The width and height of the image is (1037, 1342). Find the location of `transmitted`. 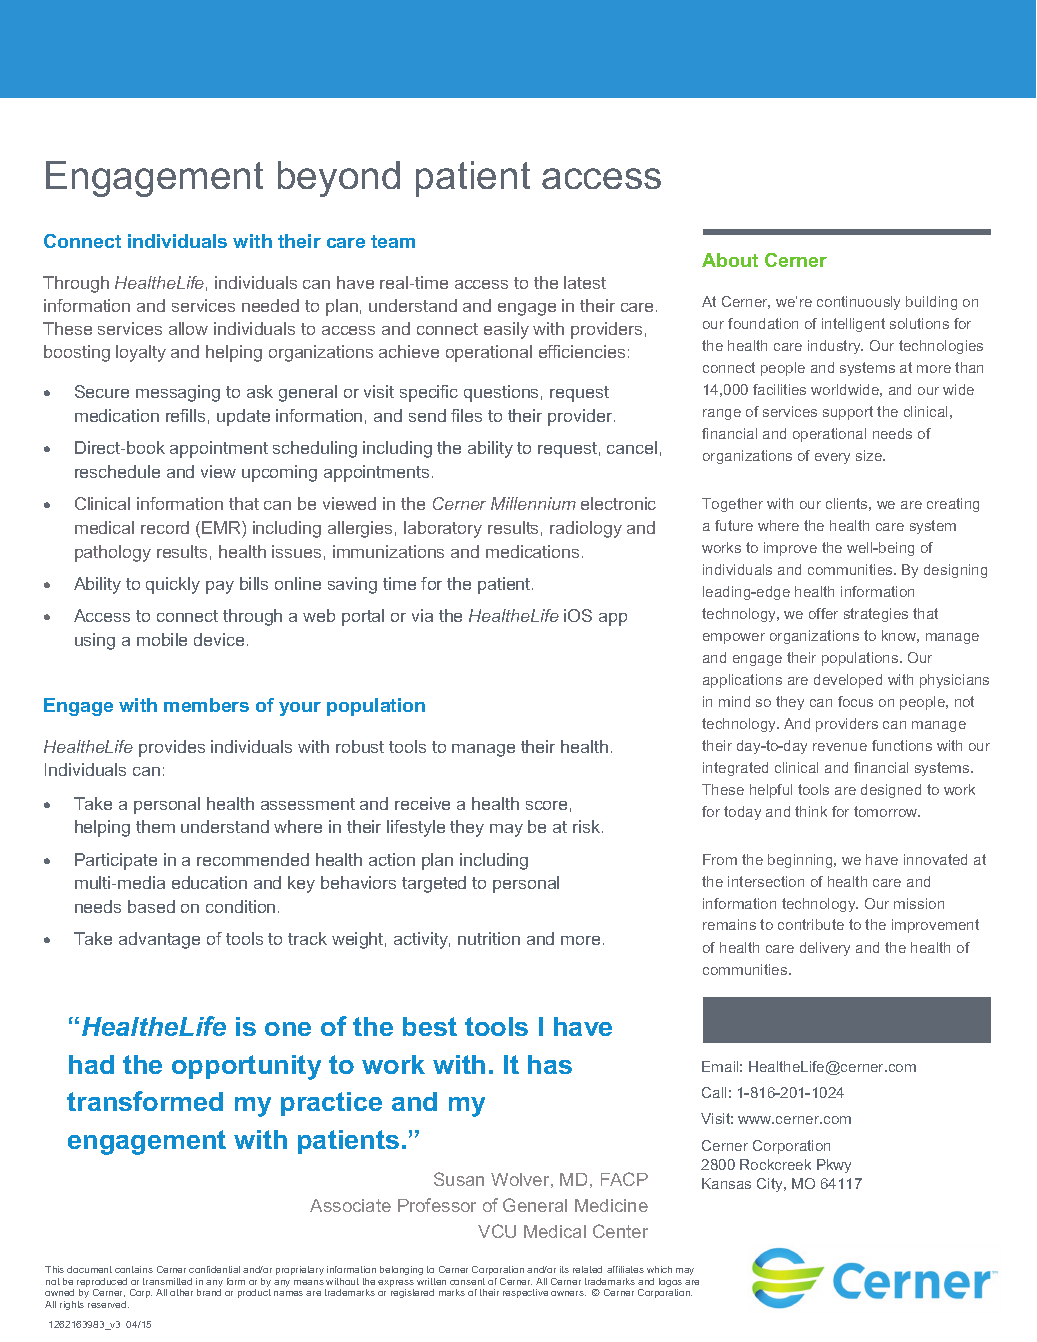

transmitted is located at coordinates (167, 1281).
